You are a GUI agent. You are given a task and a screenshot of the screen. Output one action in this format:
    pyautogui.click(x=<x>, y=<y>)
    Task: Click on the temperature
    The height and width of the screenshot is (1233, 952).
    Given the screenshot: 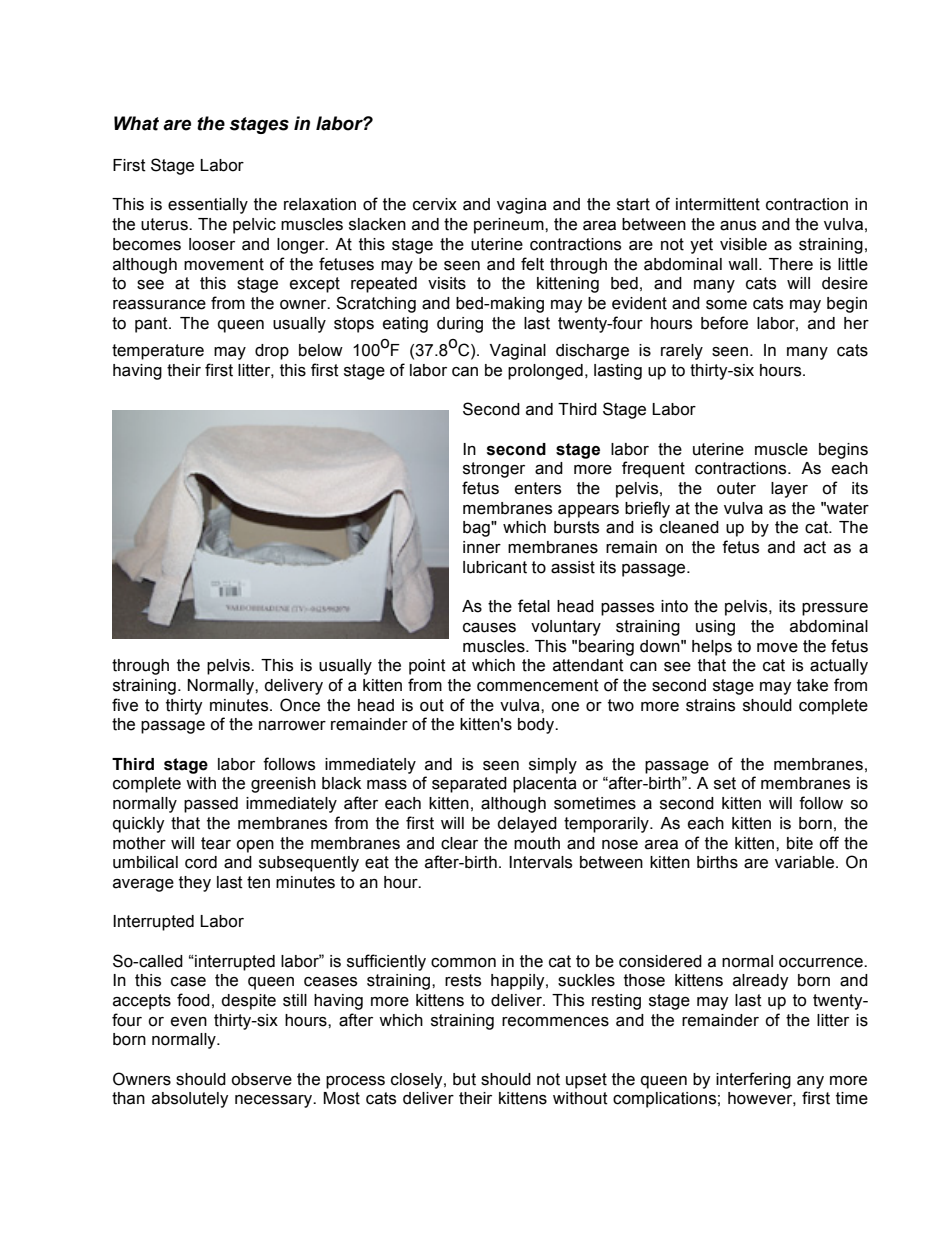 What is the action you would take?
    pyautogui.click(x=158, y=352)
